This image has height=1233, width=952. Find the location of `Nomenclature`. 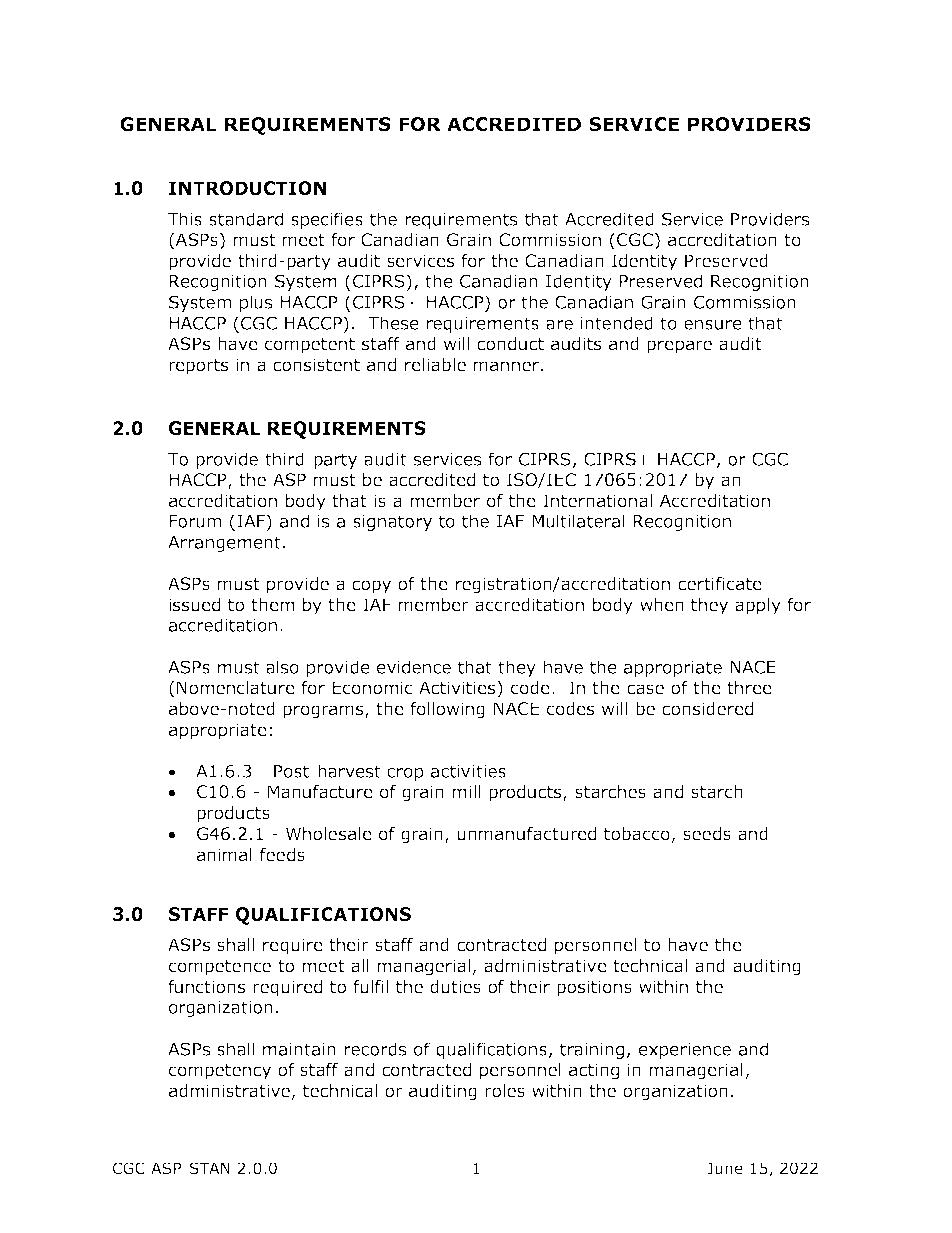

Nomenclature is located at coordinates (236, 688).
